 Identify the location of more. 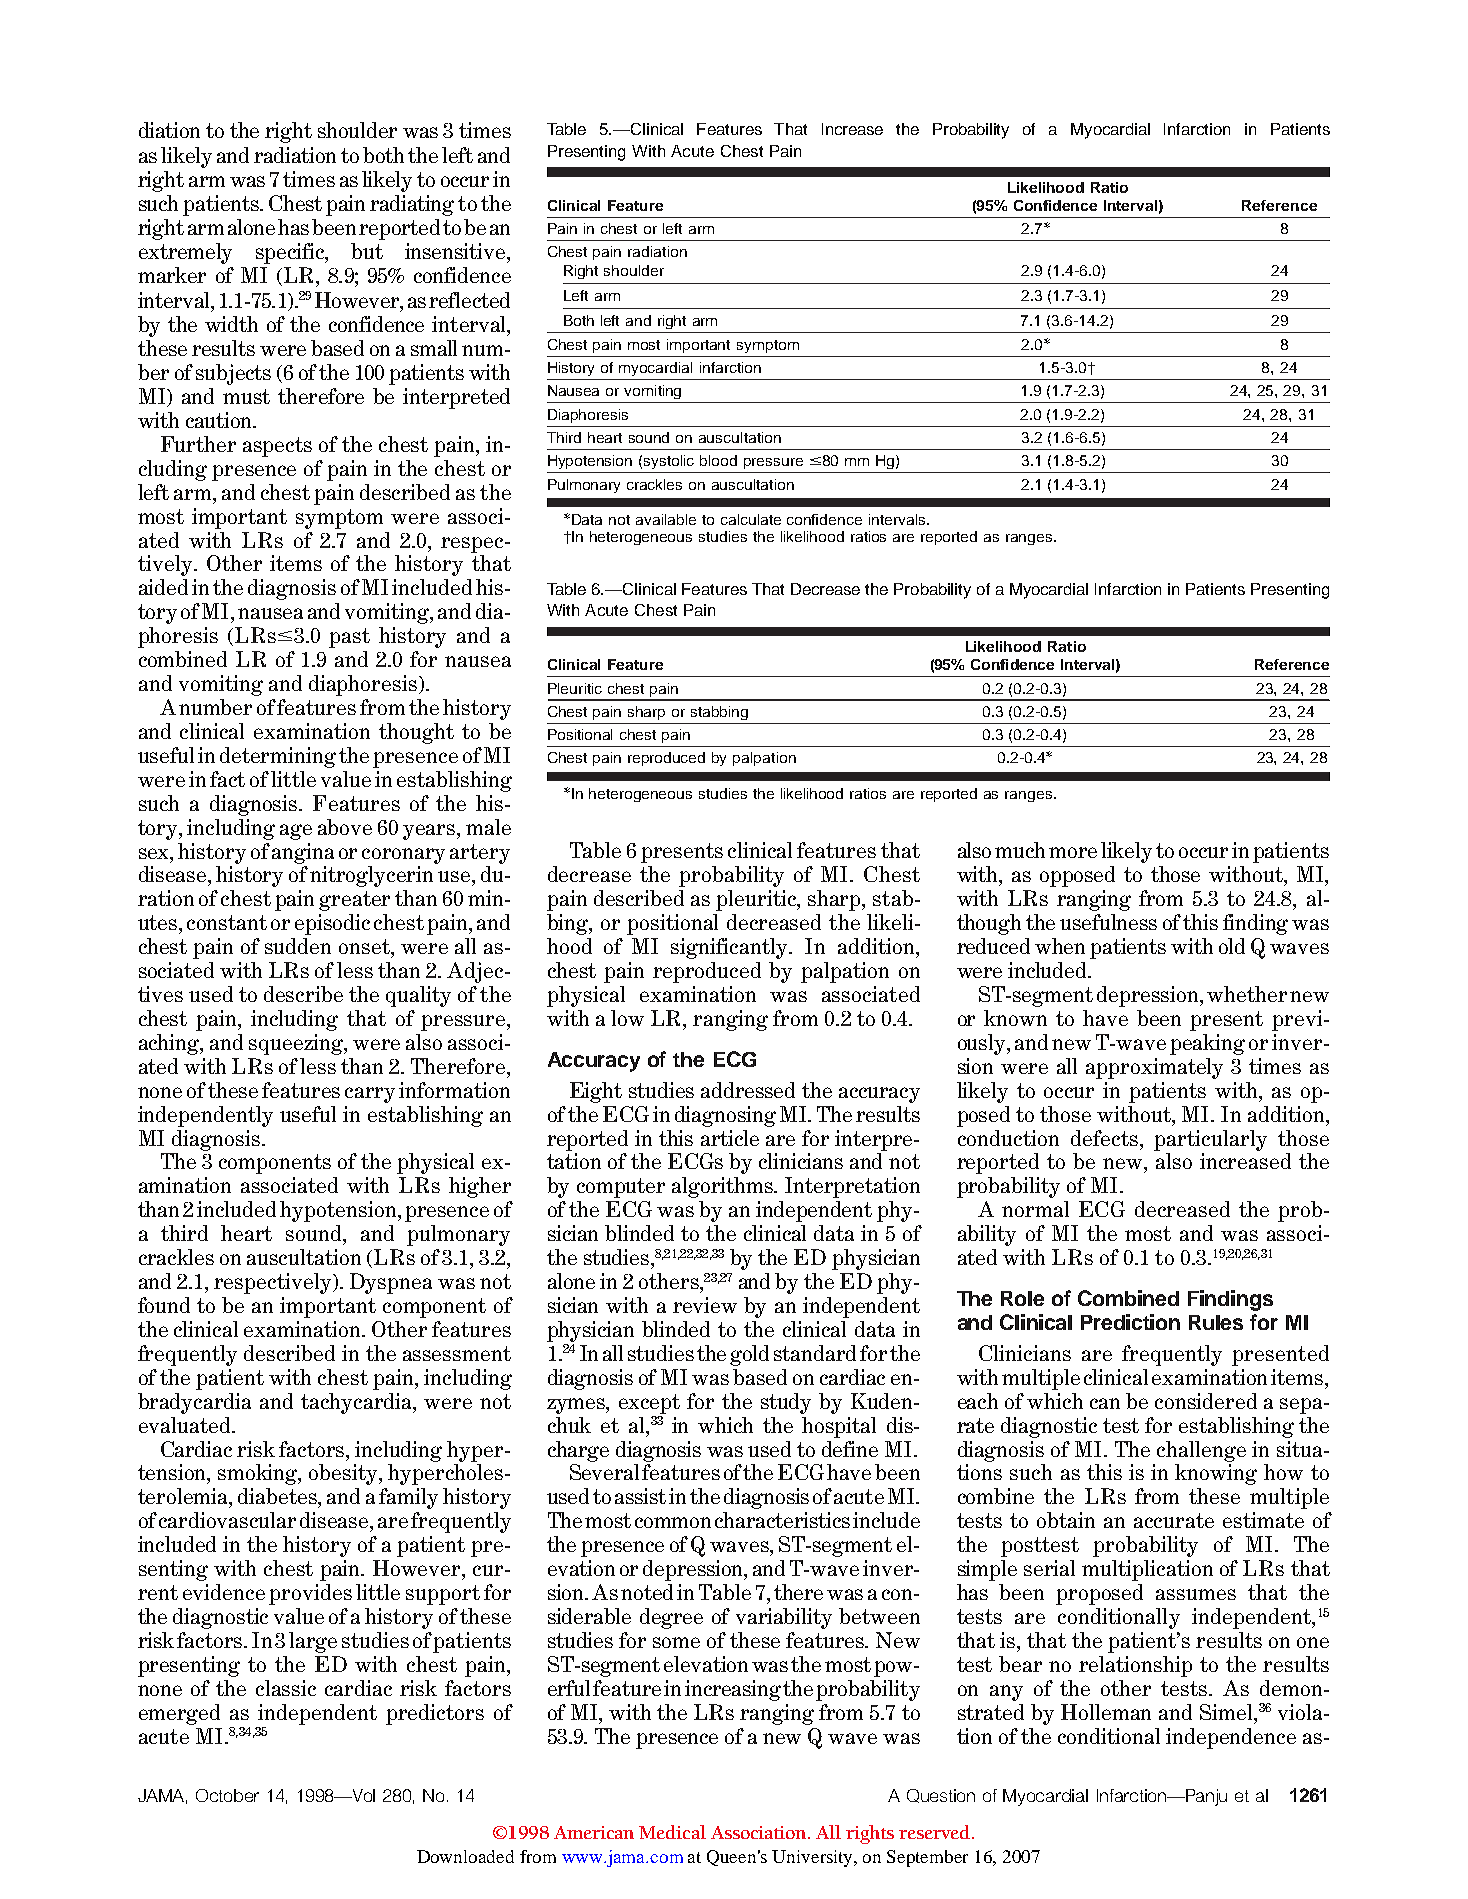
(1073, 852).
